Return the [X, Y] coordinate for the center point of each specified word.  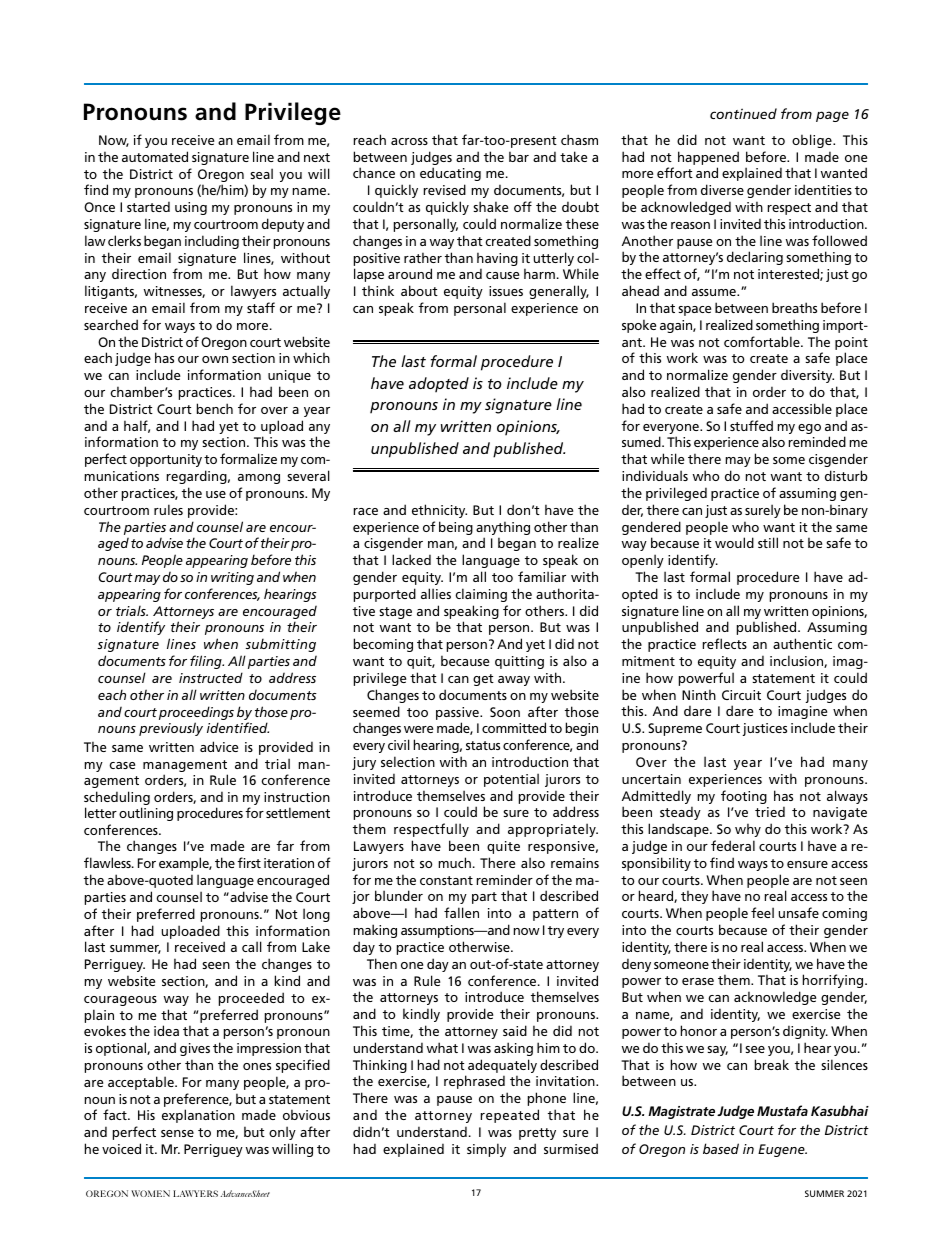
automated [155, 156]
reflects [725, 643]
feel [762, 912]
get [483, 680]
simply [486, 1150]
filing [207, 662]
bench [215, 408]
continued [743, 113]
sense [177, 1133]
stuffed [751, 425]
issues [506, 291]
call [252, 946]
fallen [461, 912]
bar [519, 156]
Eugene [782, 1150]
